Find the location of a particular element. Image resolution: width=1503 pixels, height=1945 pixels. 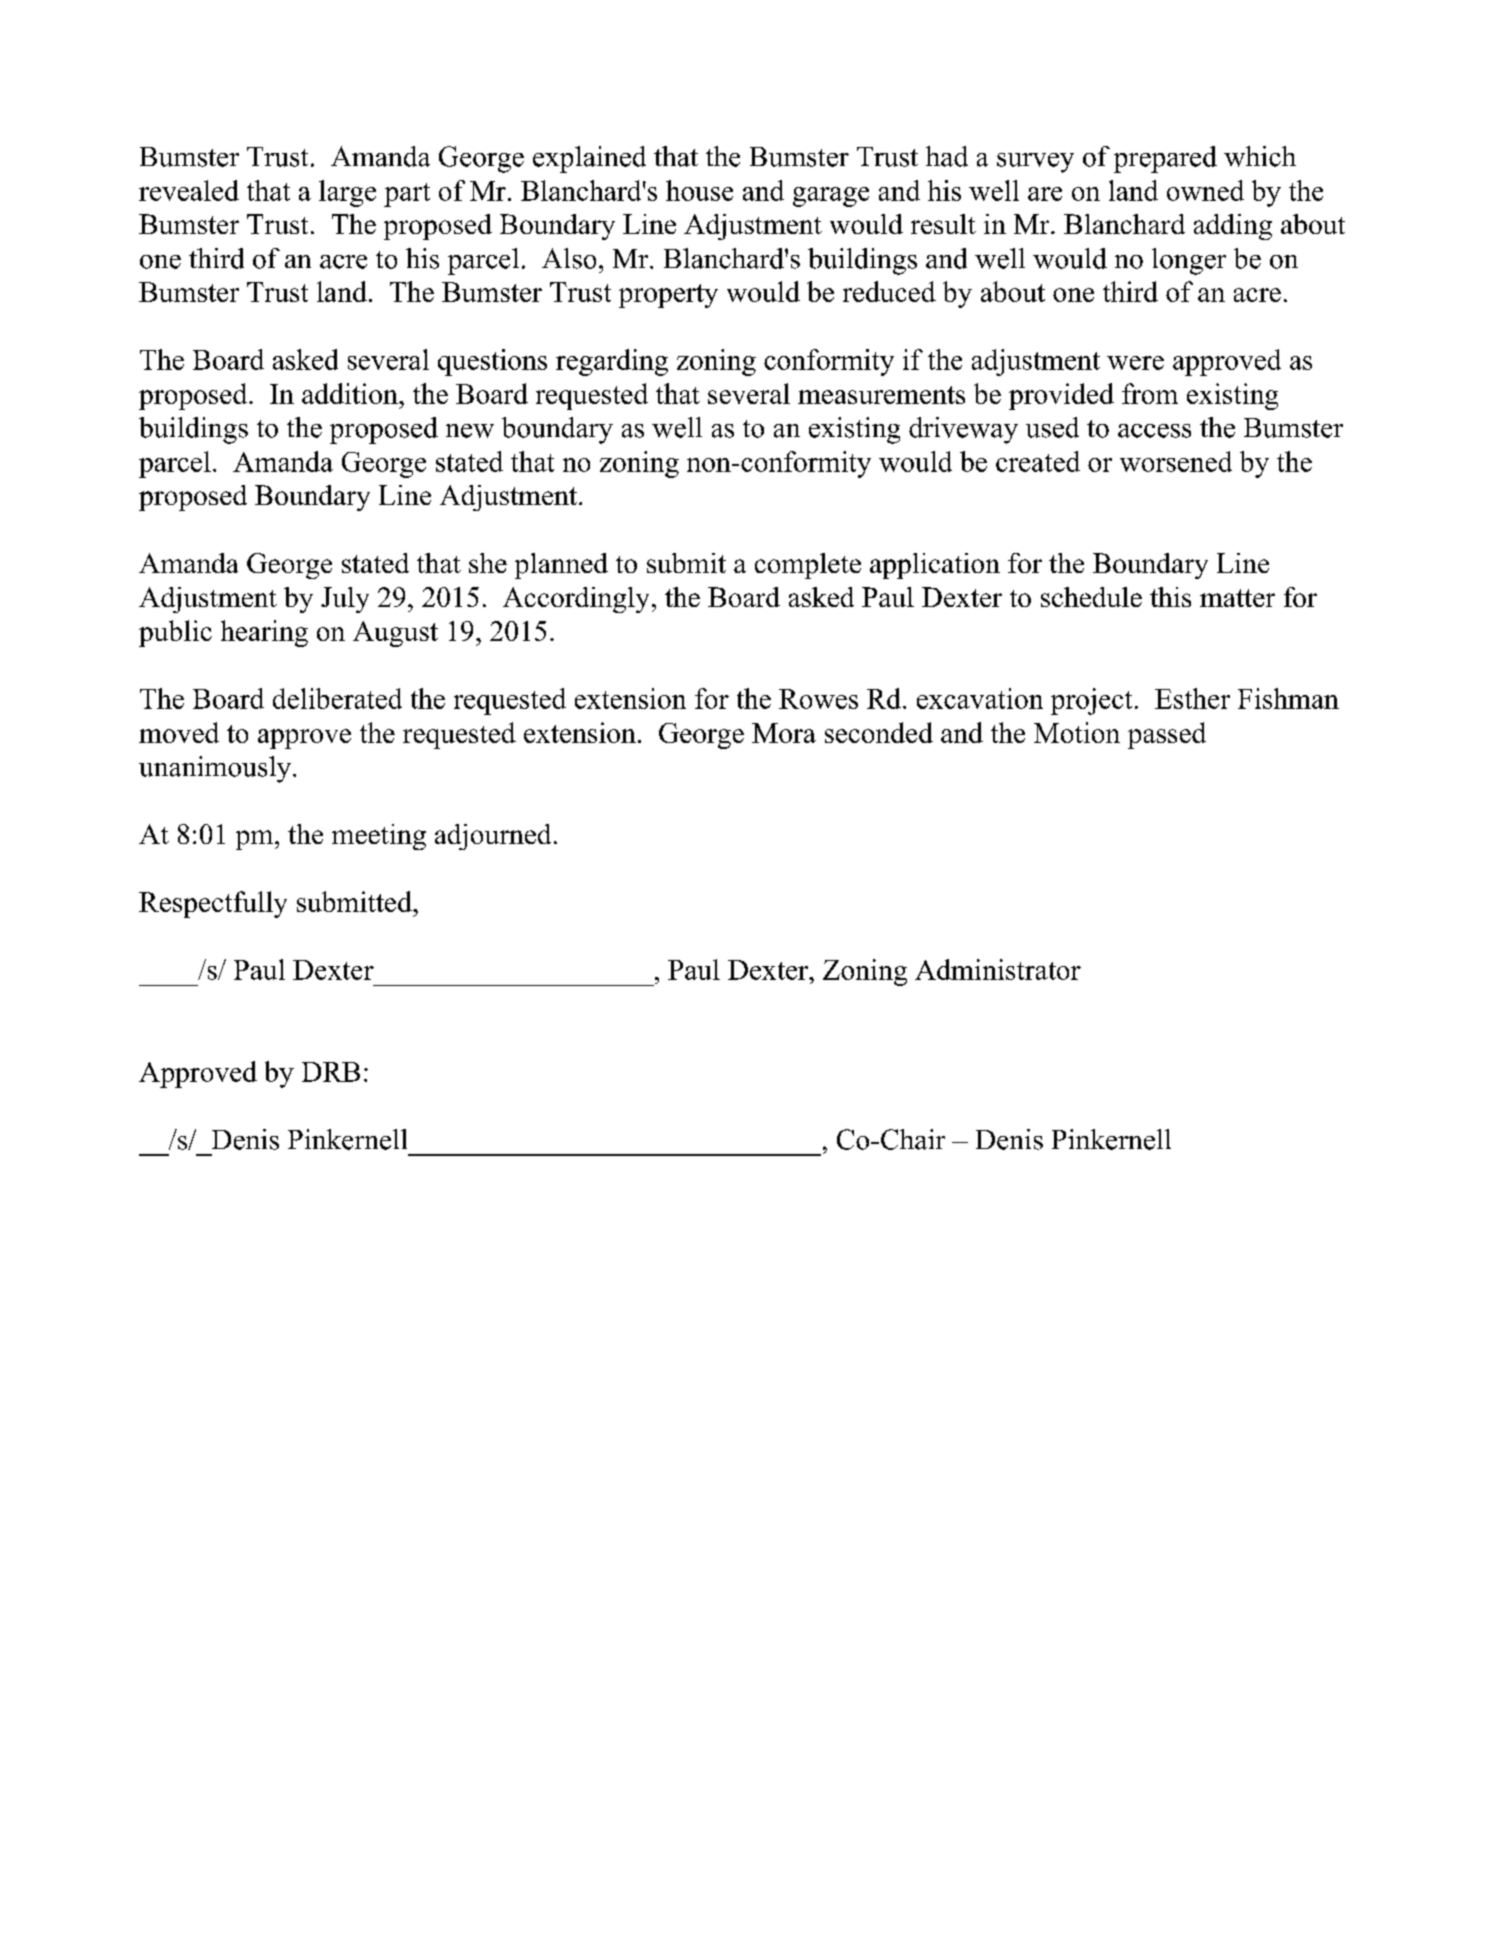

deliberated is located at coordinates (337, 698).
